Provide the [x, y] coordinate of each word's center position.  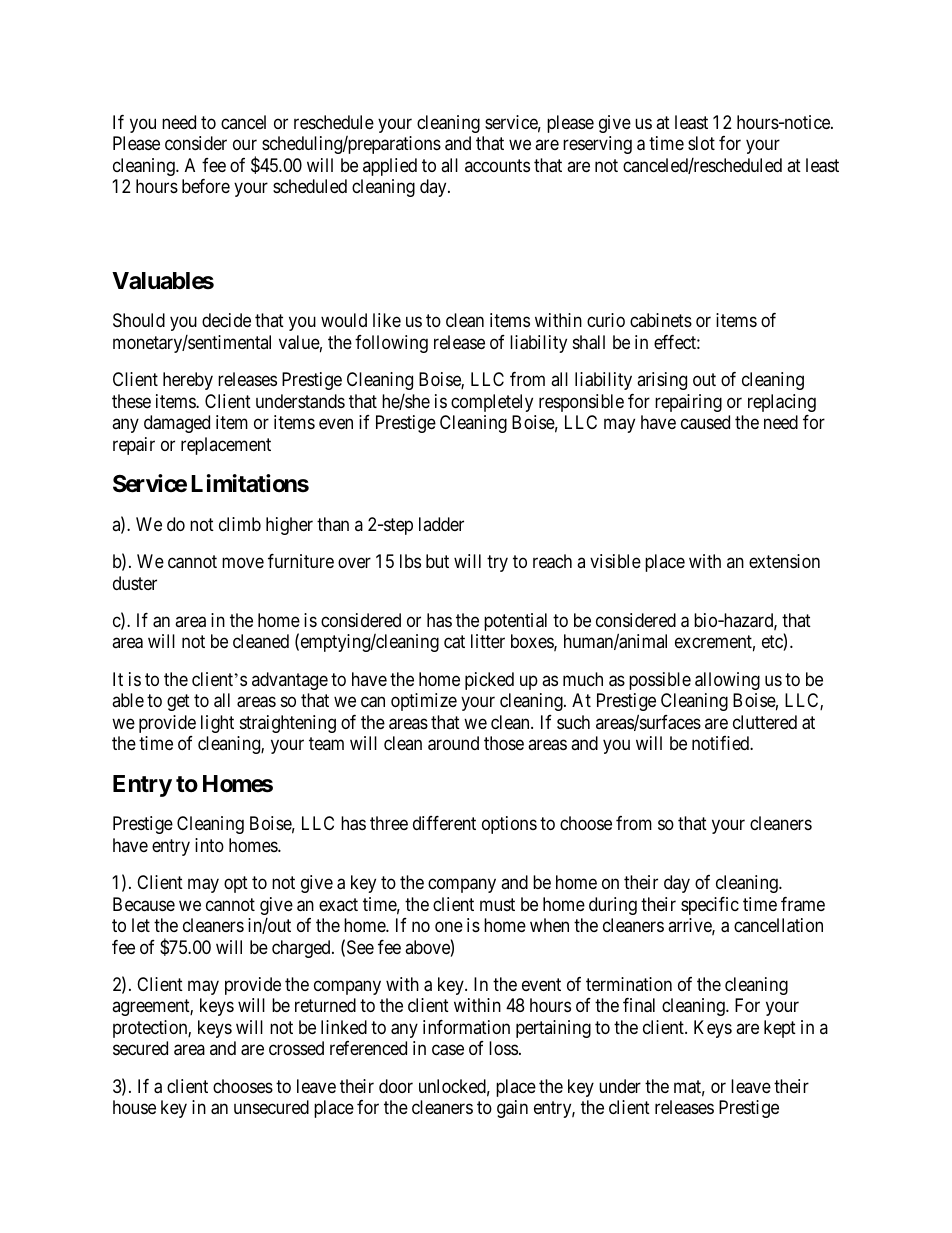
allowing [727, 681]
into [209, 845]
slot [701, 143]
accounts [497, 165]
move [243, 563]
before [206, 186]
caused [705, 422]
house [134, 1107]
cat [454, 642]
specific [710, 906]
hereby [188, 381]
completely [492, 403]
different [444, 823]
